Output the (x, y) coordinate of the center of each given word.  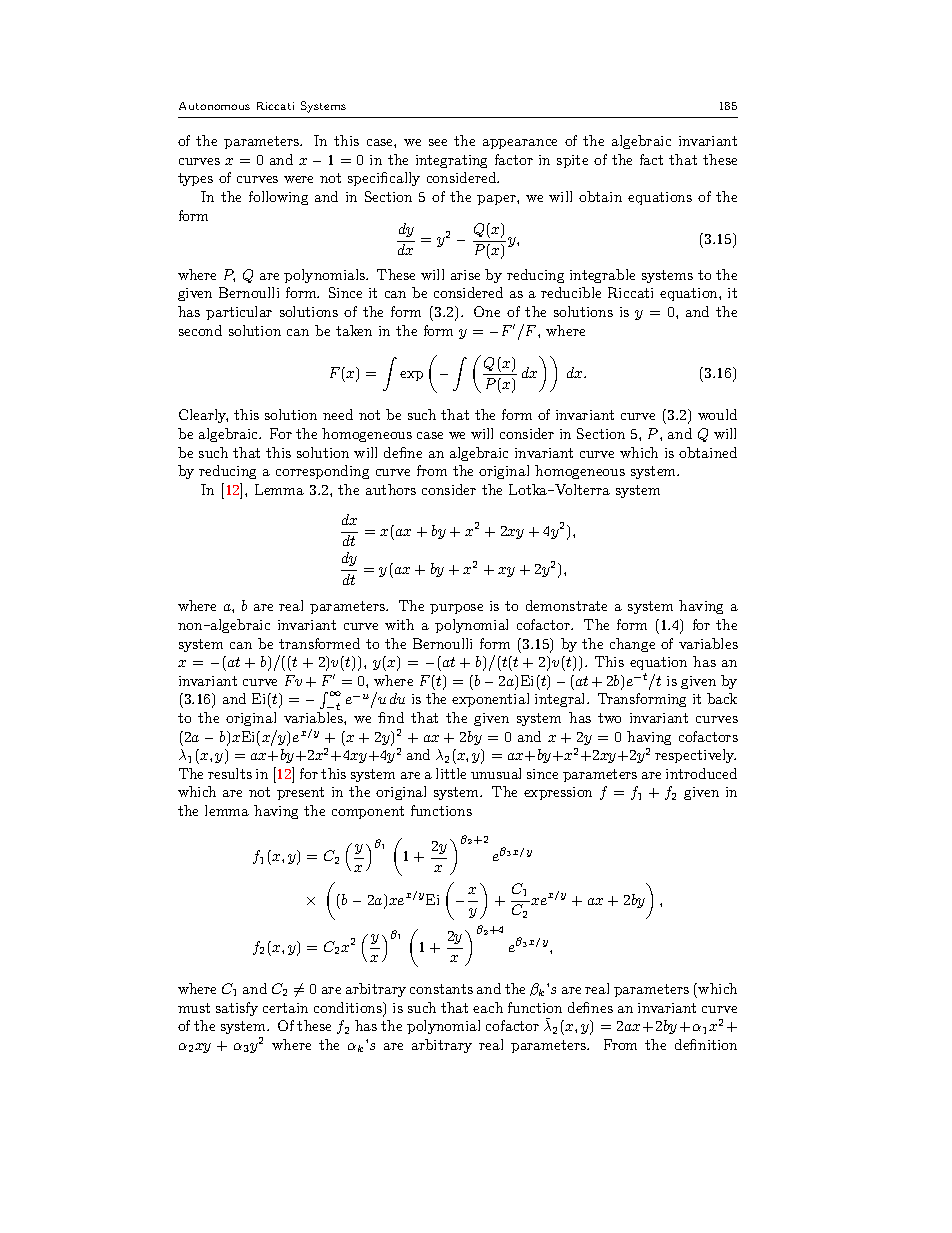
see (438, 142)
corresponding (322, 472)
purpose (456, 609)
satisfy (237, 1009)
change (632, 645)
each (488, 1007)
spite (572, 161)
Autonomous (214, 106)
